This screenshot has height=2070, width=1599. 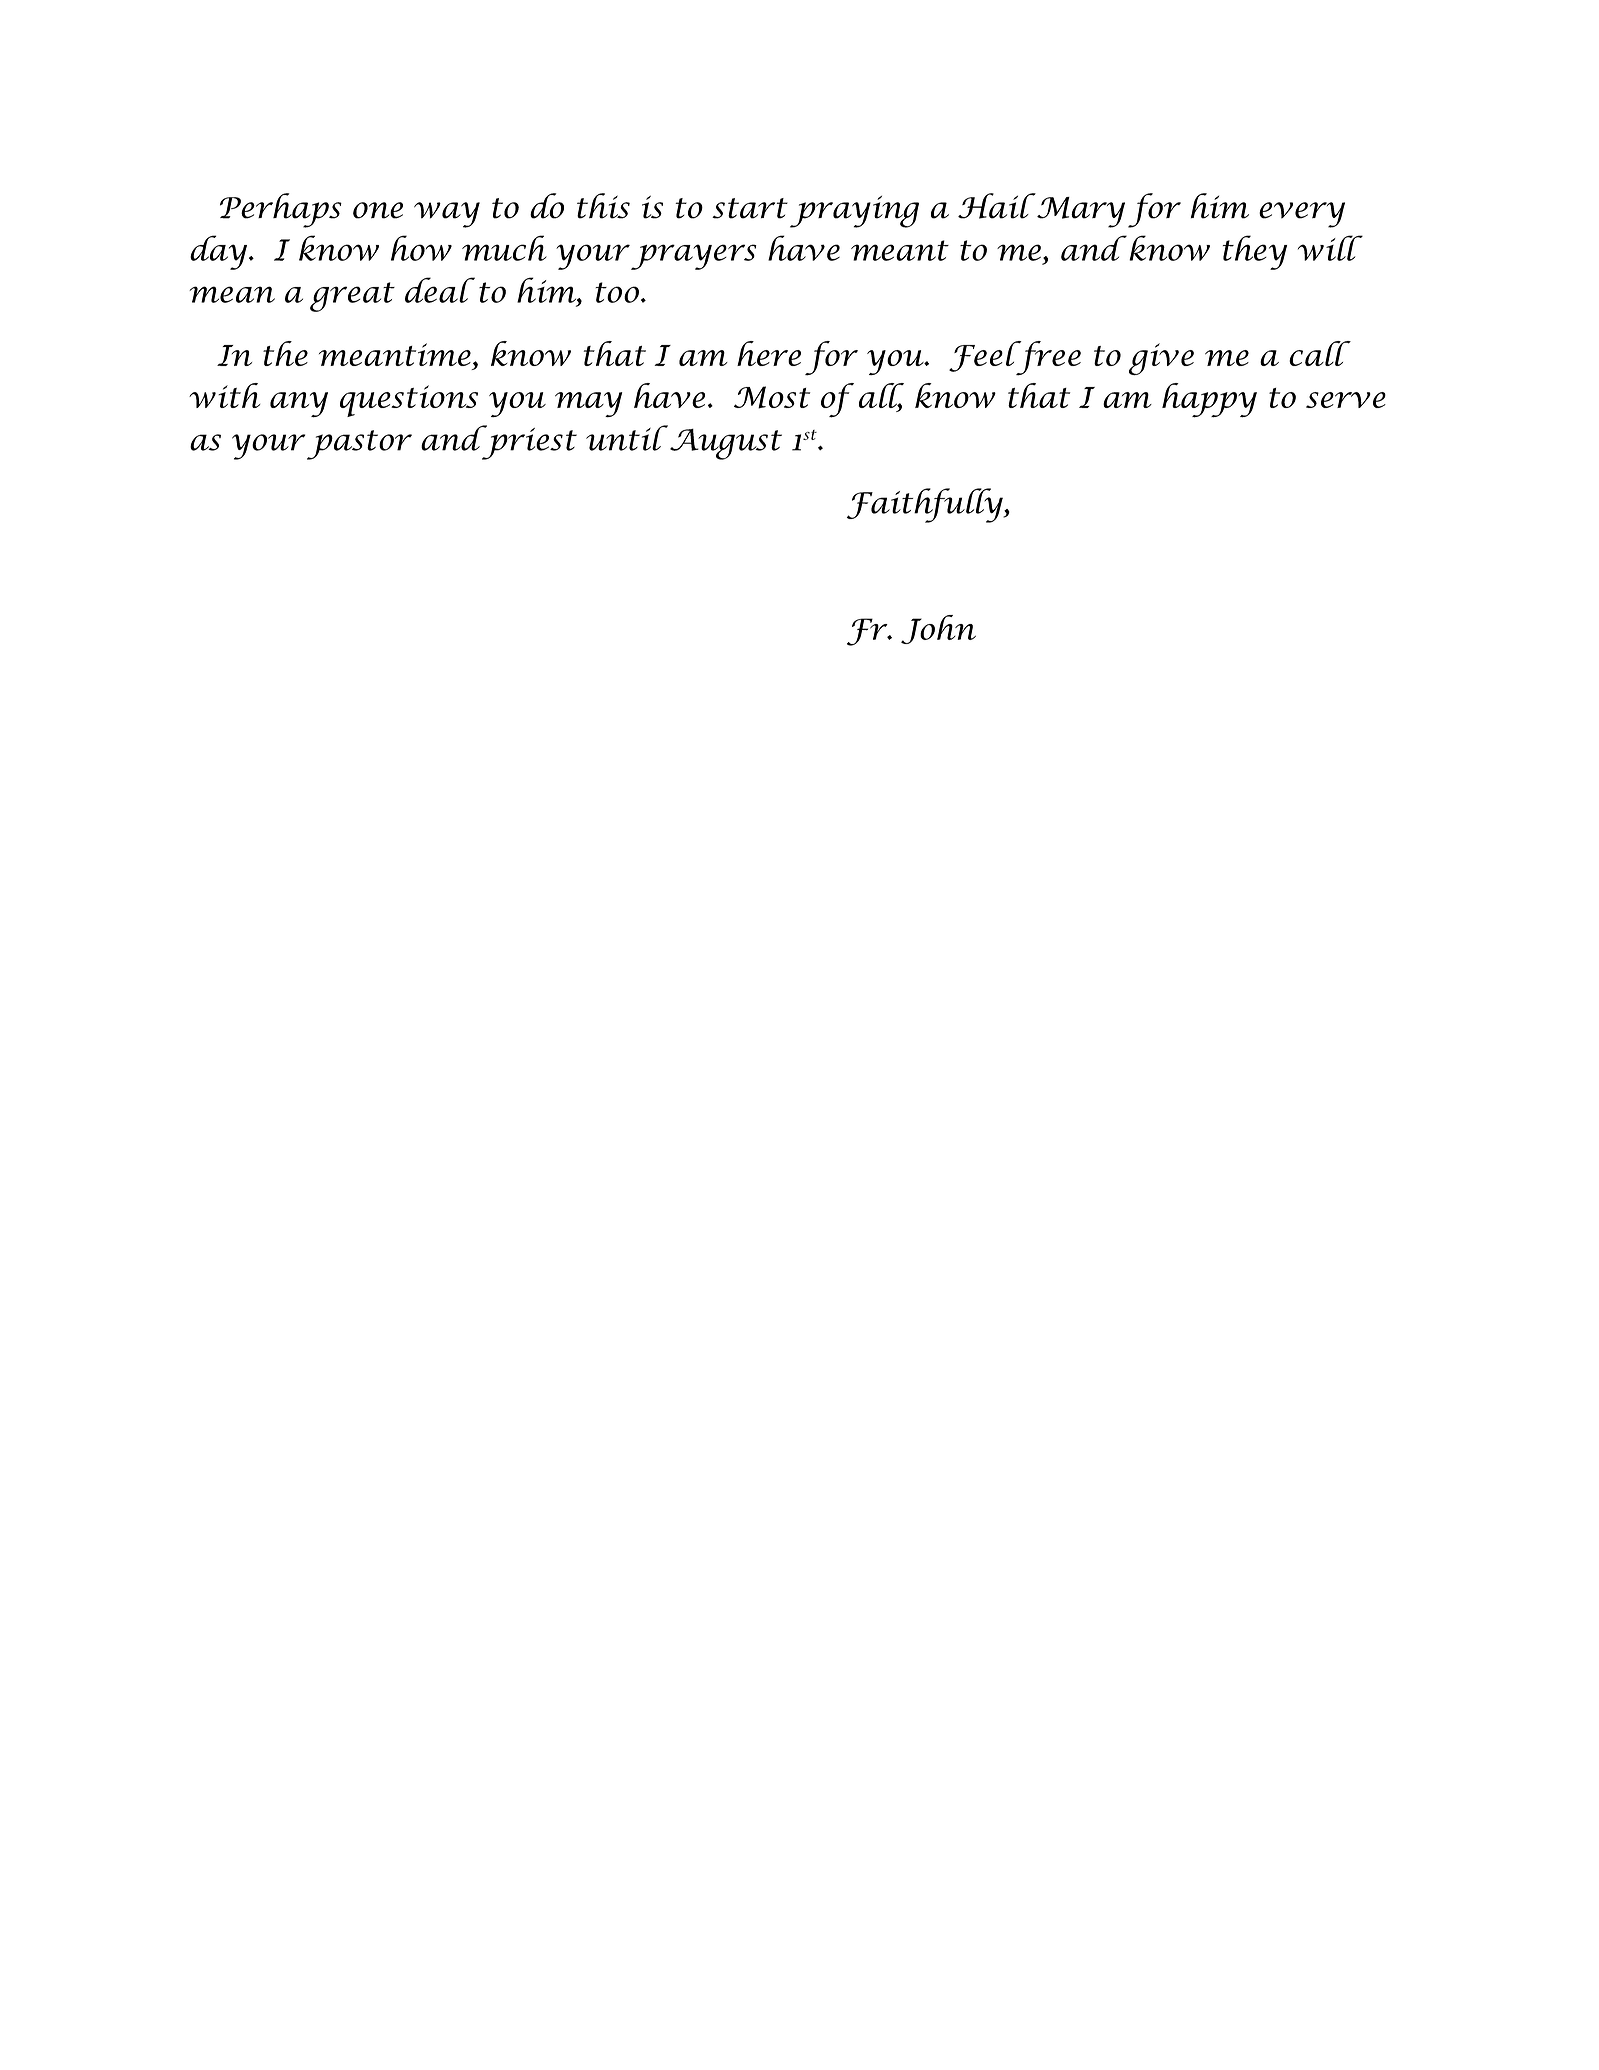 What do you see at coordinates (224, 395) in the screenshot?
I see `with` at bounding box center [224, 395].
